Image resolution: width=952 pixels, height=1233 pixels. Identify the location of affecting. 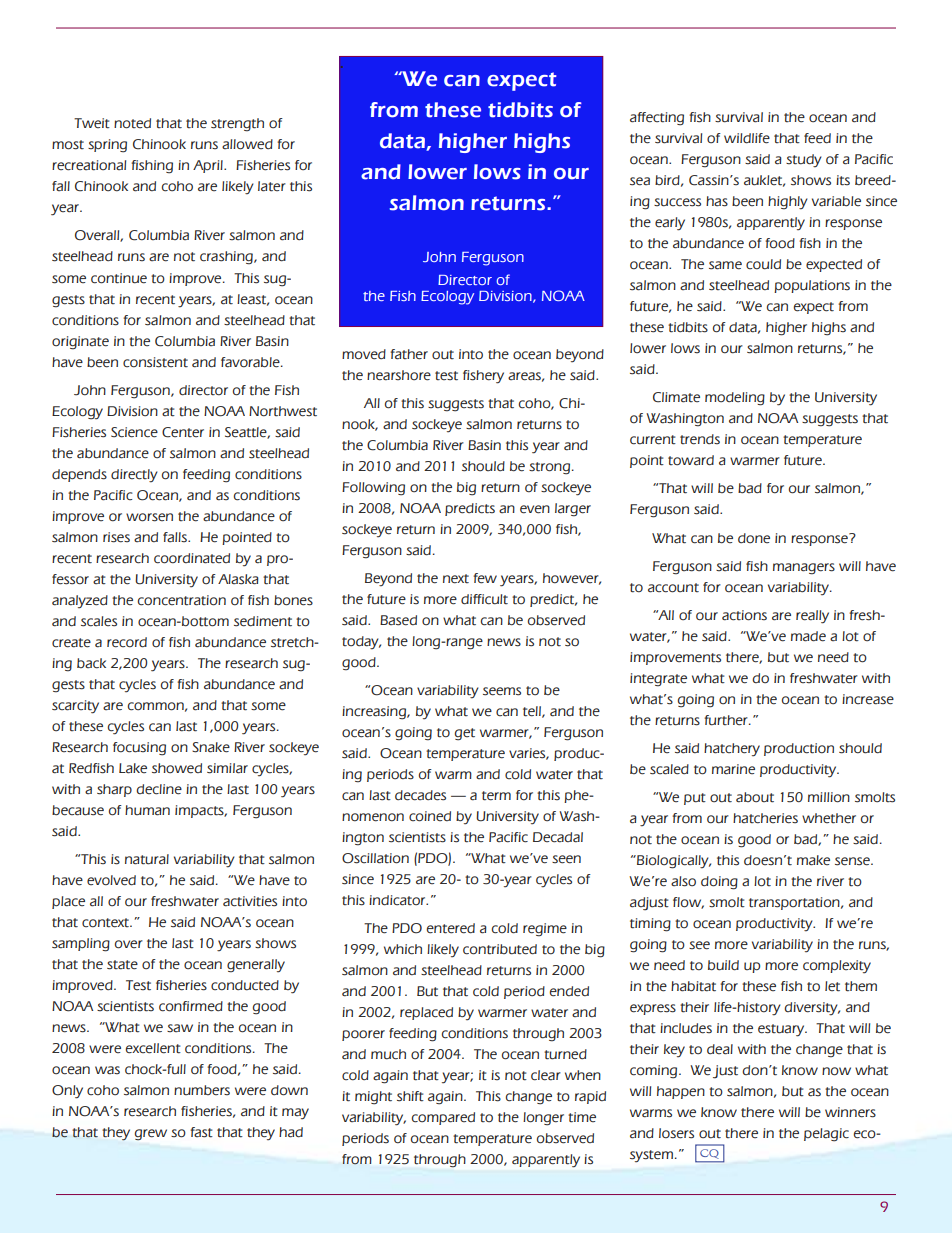
(657, 119).
